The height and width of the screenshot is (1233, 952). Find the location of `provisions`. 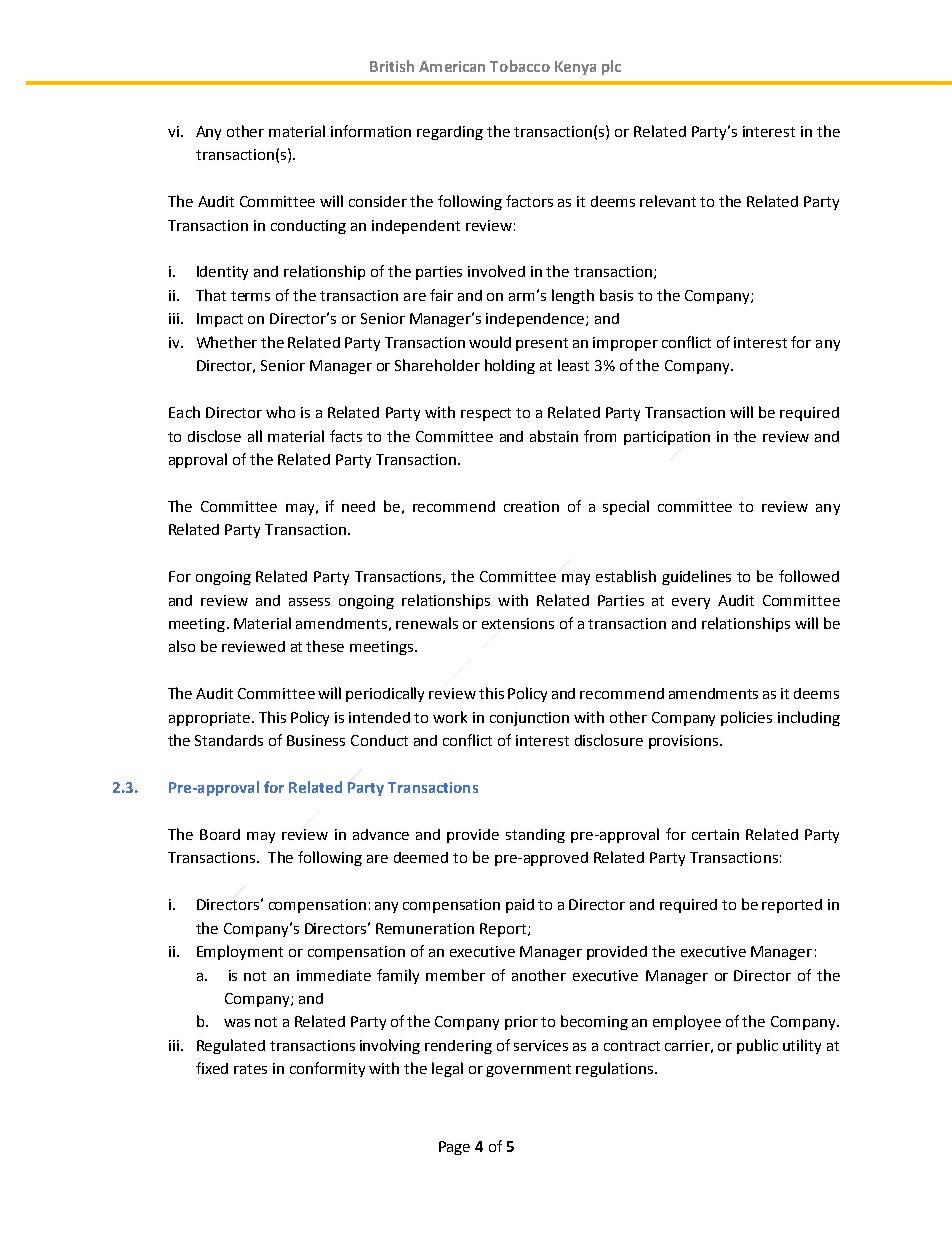

provisions is located at coordinates (683, 742).
